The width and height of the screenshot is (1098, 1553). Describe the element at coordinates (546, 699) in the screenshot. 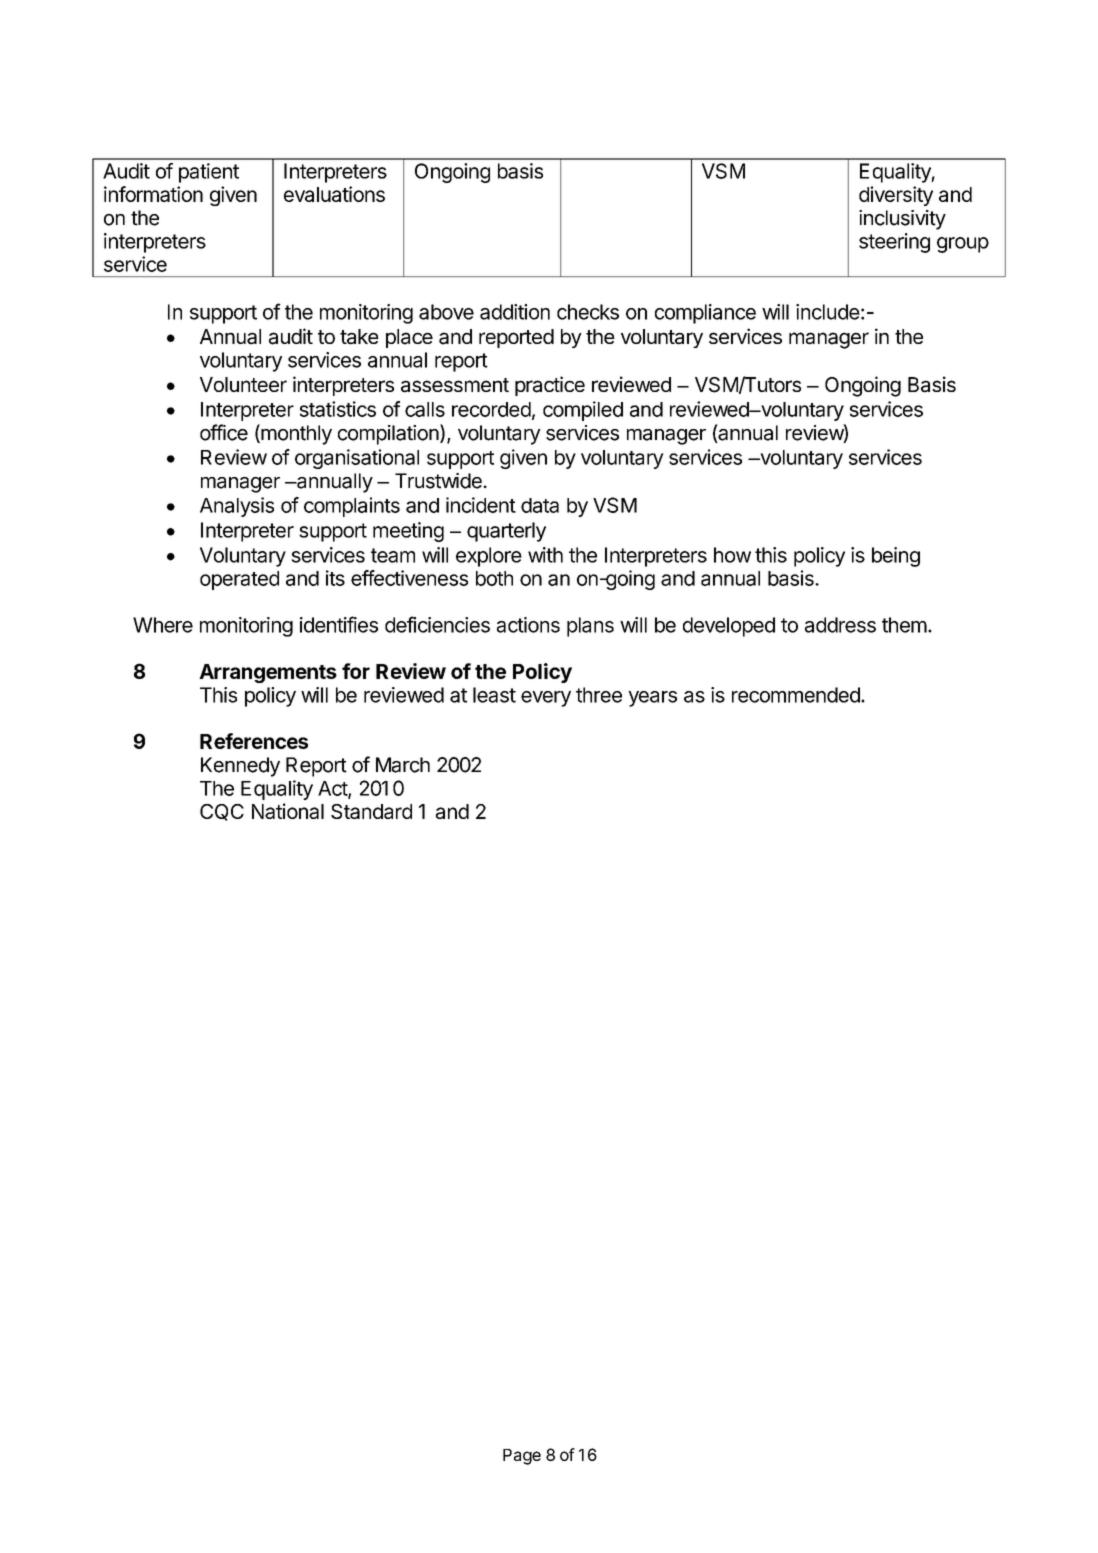

I see `every` at that location.
